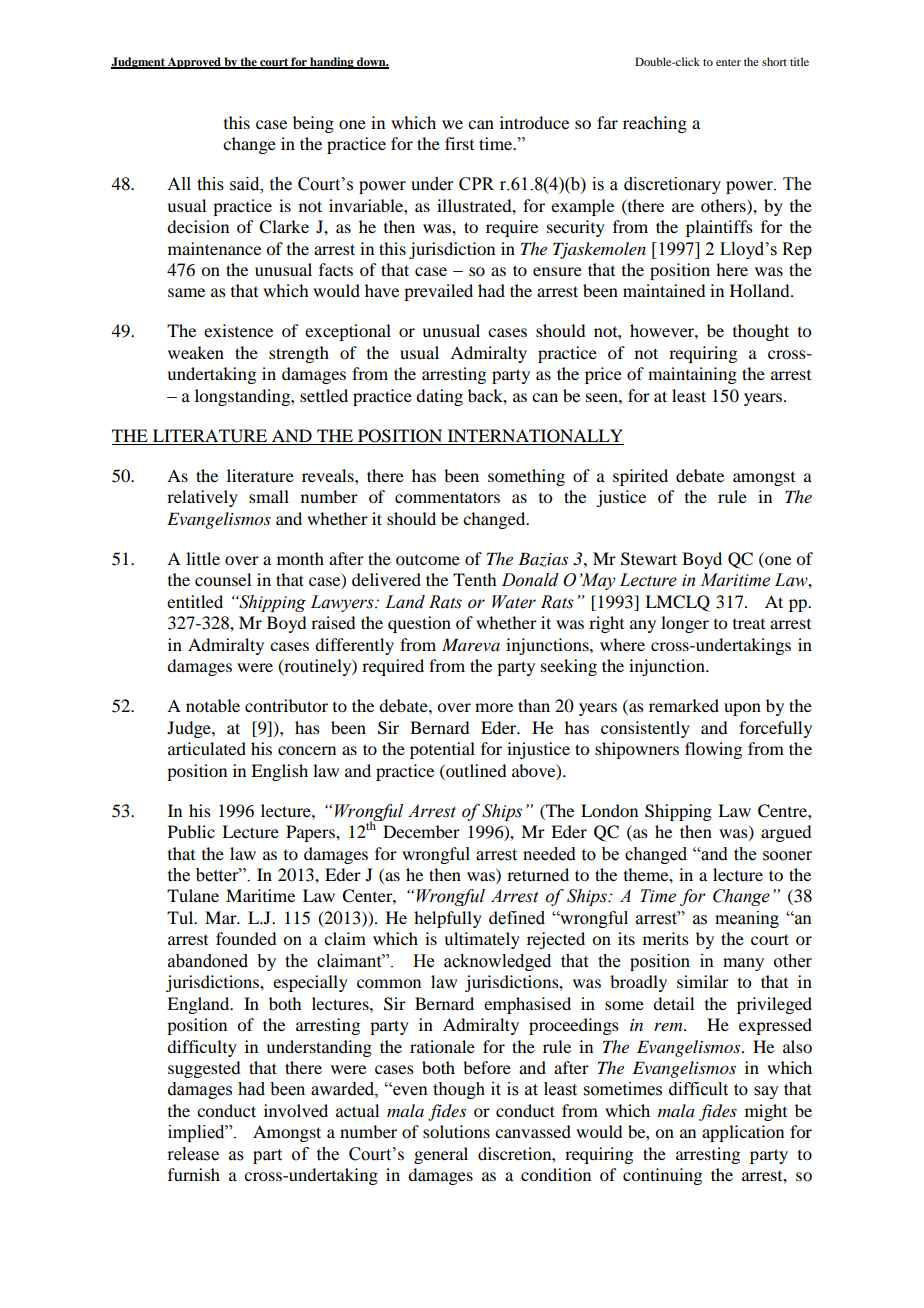  What do you see at coordinates (196, 352) in the screenshot?
I see `weaken` at bounding box center [196, 352].
